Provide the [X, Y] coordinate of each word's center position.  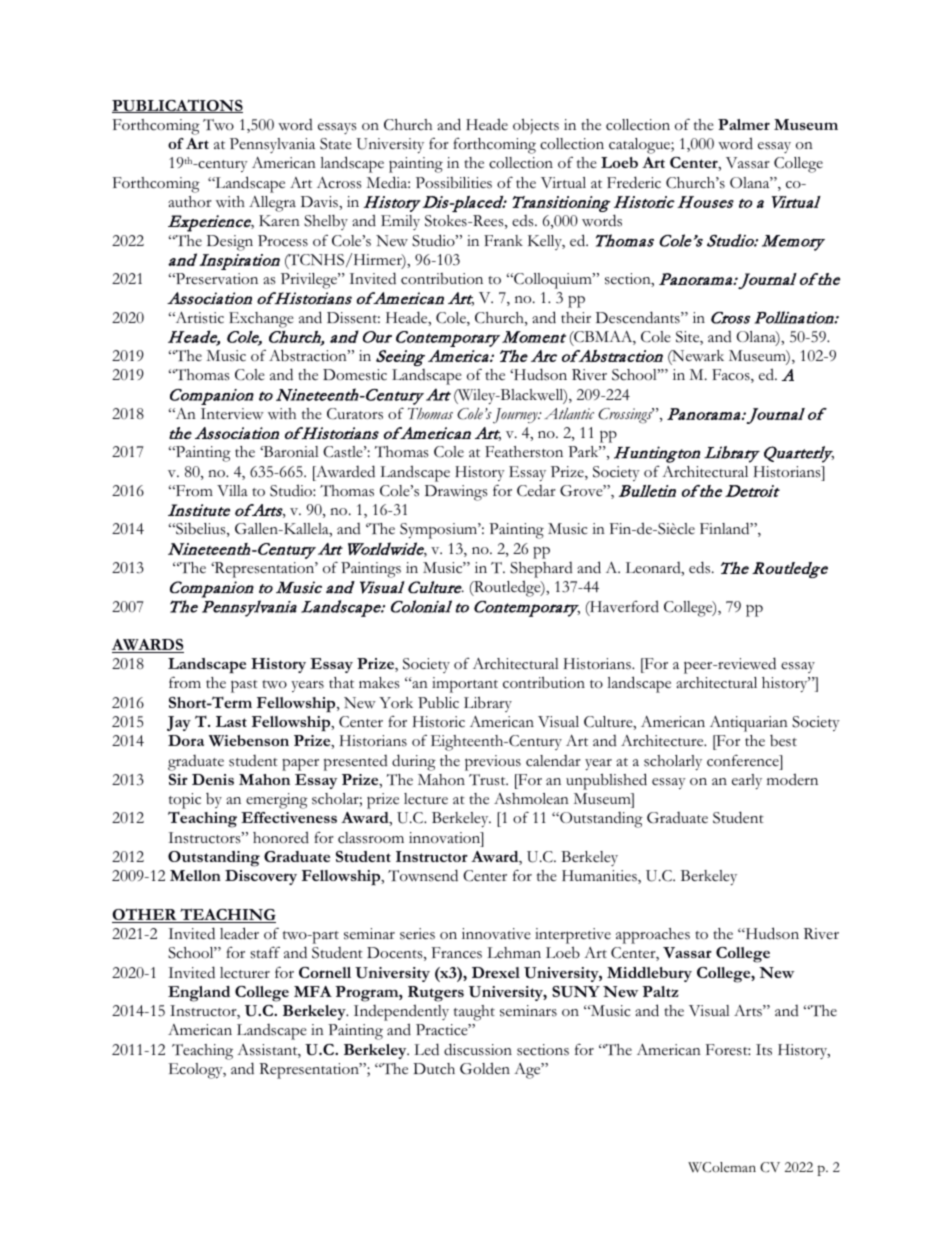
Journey [516, 416]
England [199, 994]
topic [185, 801]
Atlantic [569, 413]
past [244, 686]
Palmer [744, 124]
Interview [232, 413]
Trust [488, 780]
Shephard [541, 570]
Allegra [272, 204]
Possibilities [454, 183]
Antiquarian [749, 724]
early [747, 781]
